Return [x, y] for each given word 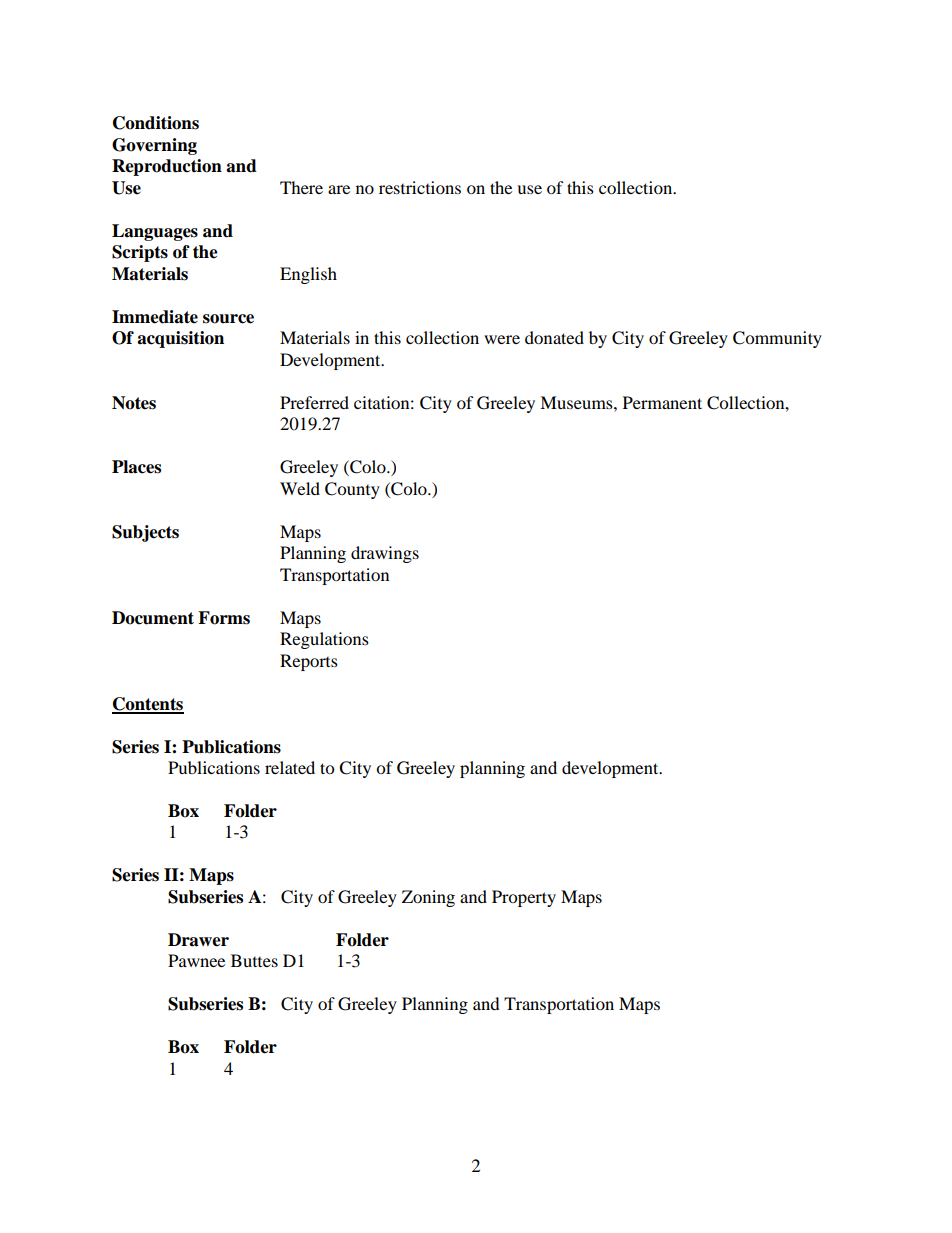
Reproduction [167, 167]
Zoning [428, 898]
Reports [309, 662]
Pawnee [196, 960]
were [502, 339]
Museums [577, 402]
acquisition [180, 339]
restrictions [420, 187]
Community [777, 339]
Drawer [198, 940]
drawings [385, 554]
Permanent [662, 402]
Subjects [145, 533]
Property [524, 898]
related [290, 767]
